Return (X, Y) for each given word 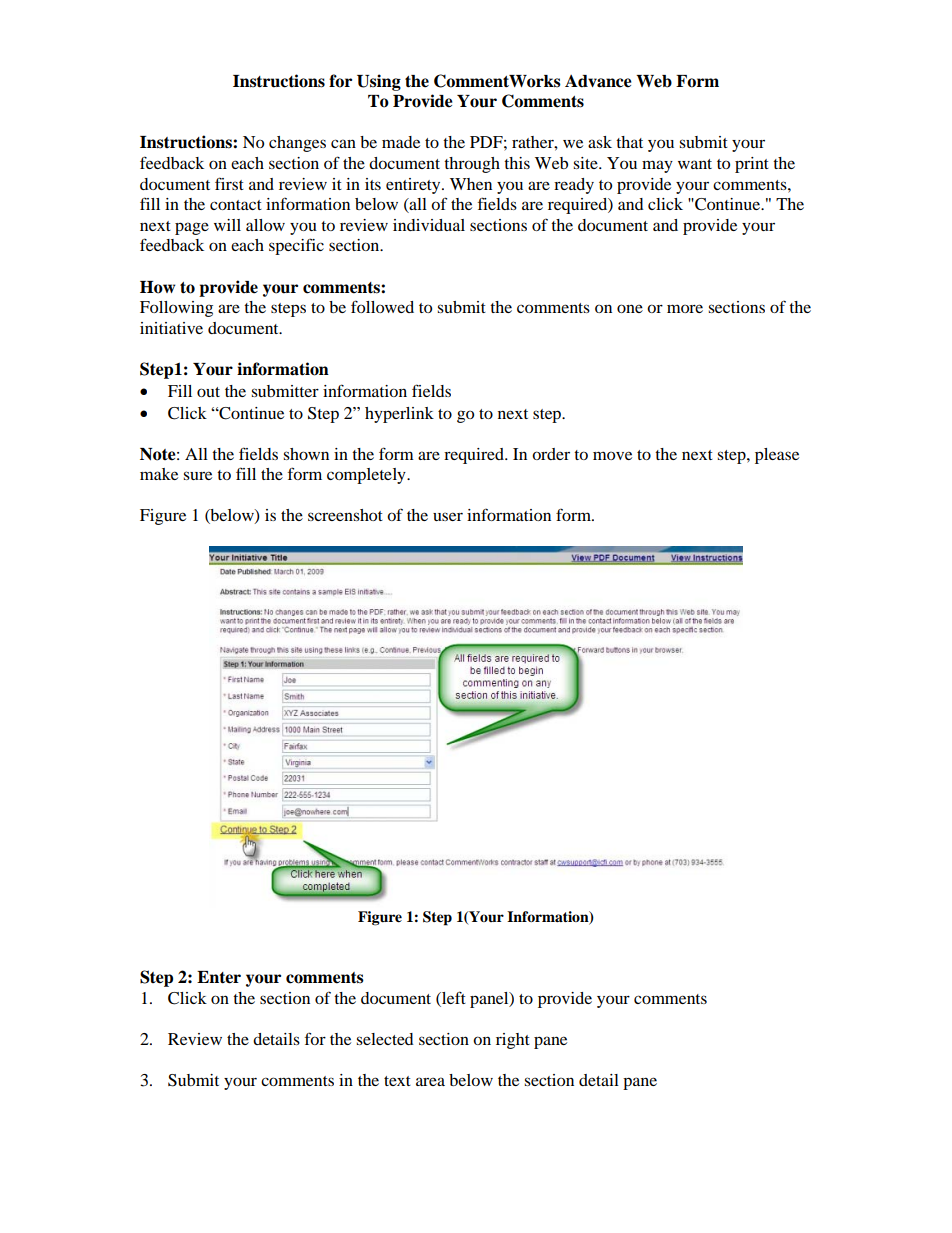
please (777, 456)
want (695, 164)
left (453, 997)
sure (197, 475)
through (472, 165)
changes (297, 144)
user (448, 516)
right (513, 1041)
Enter (219, 977)
